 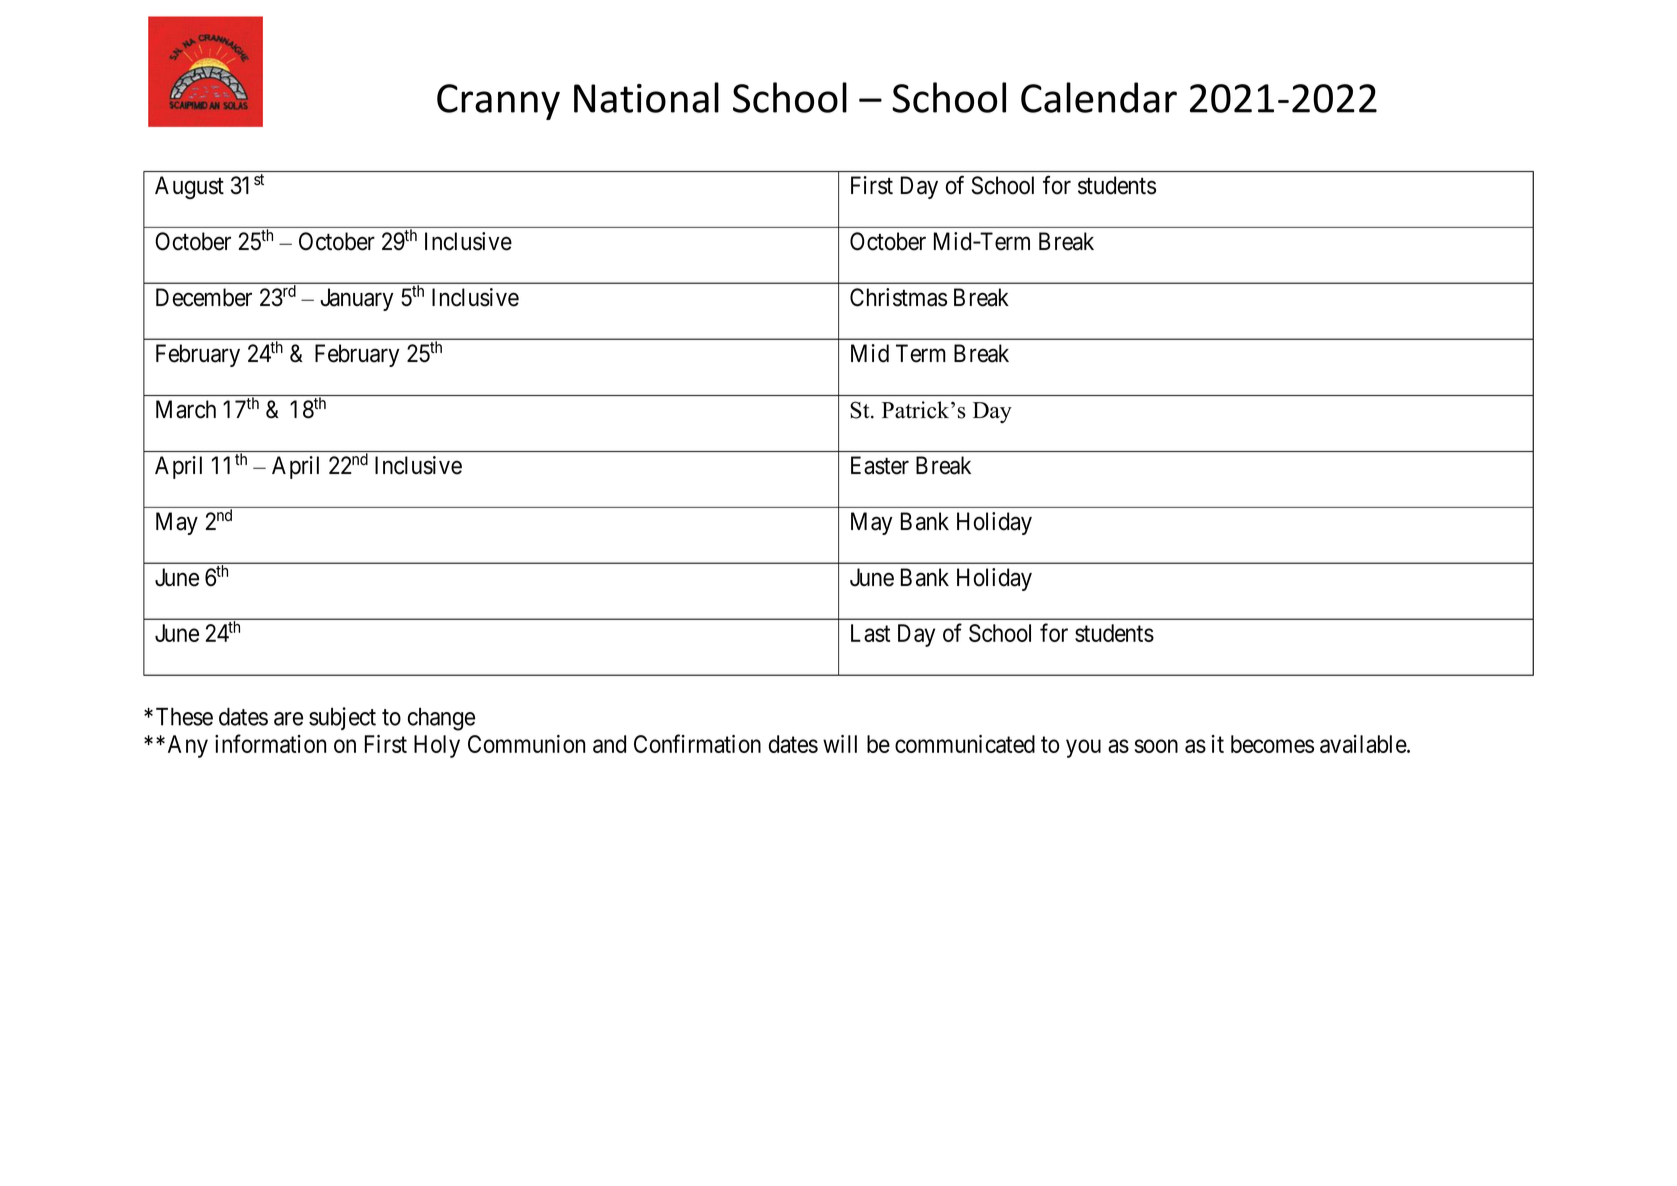 I want to click on Last, so click(x=870, y=633).
